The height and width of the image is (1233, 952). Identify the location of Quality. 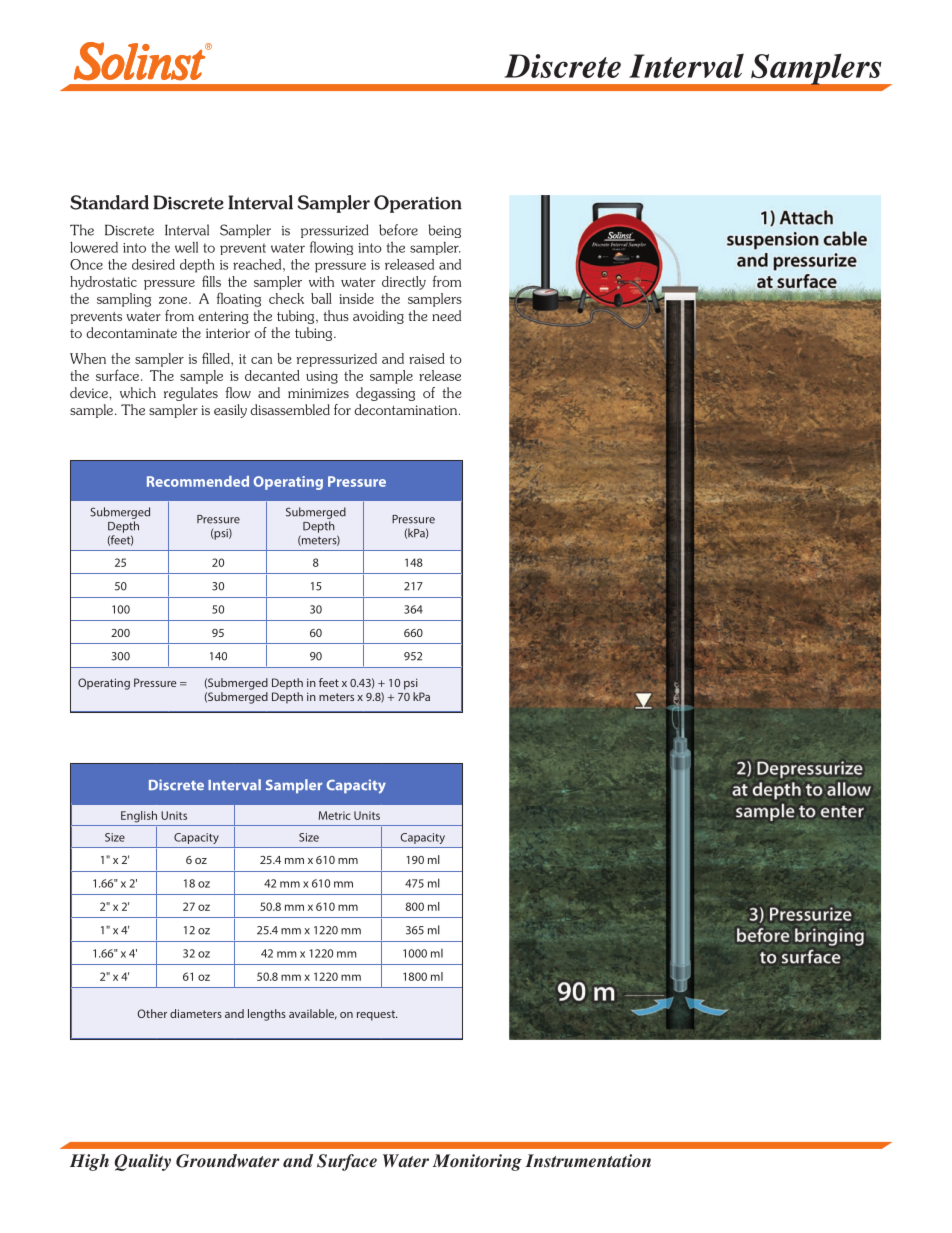
(142, 1162).
